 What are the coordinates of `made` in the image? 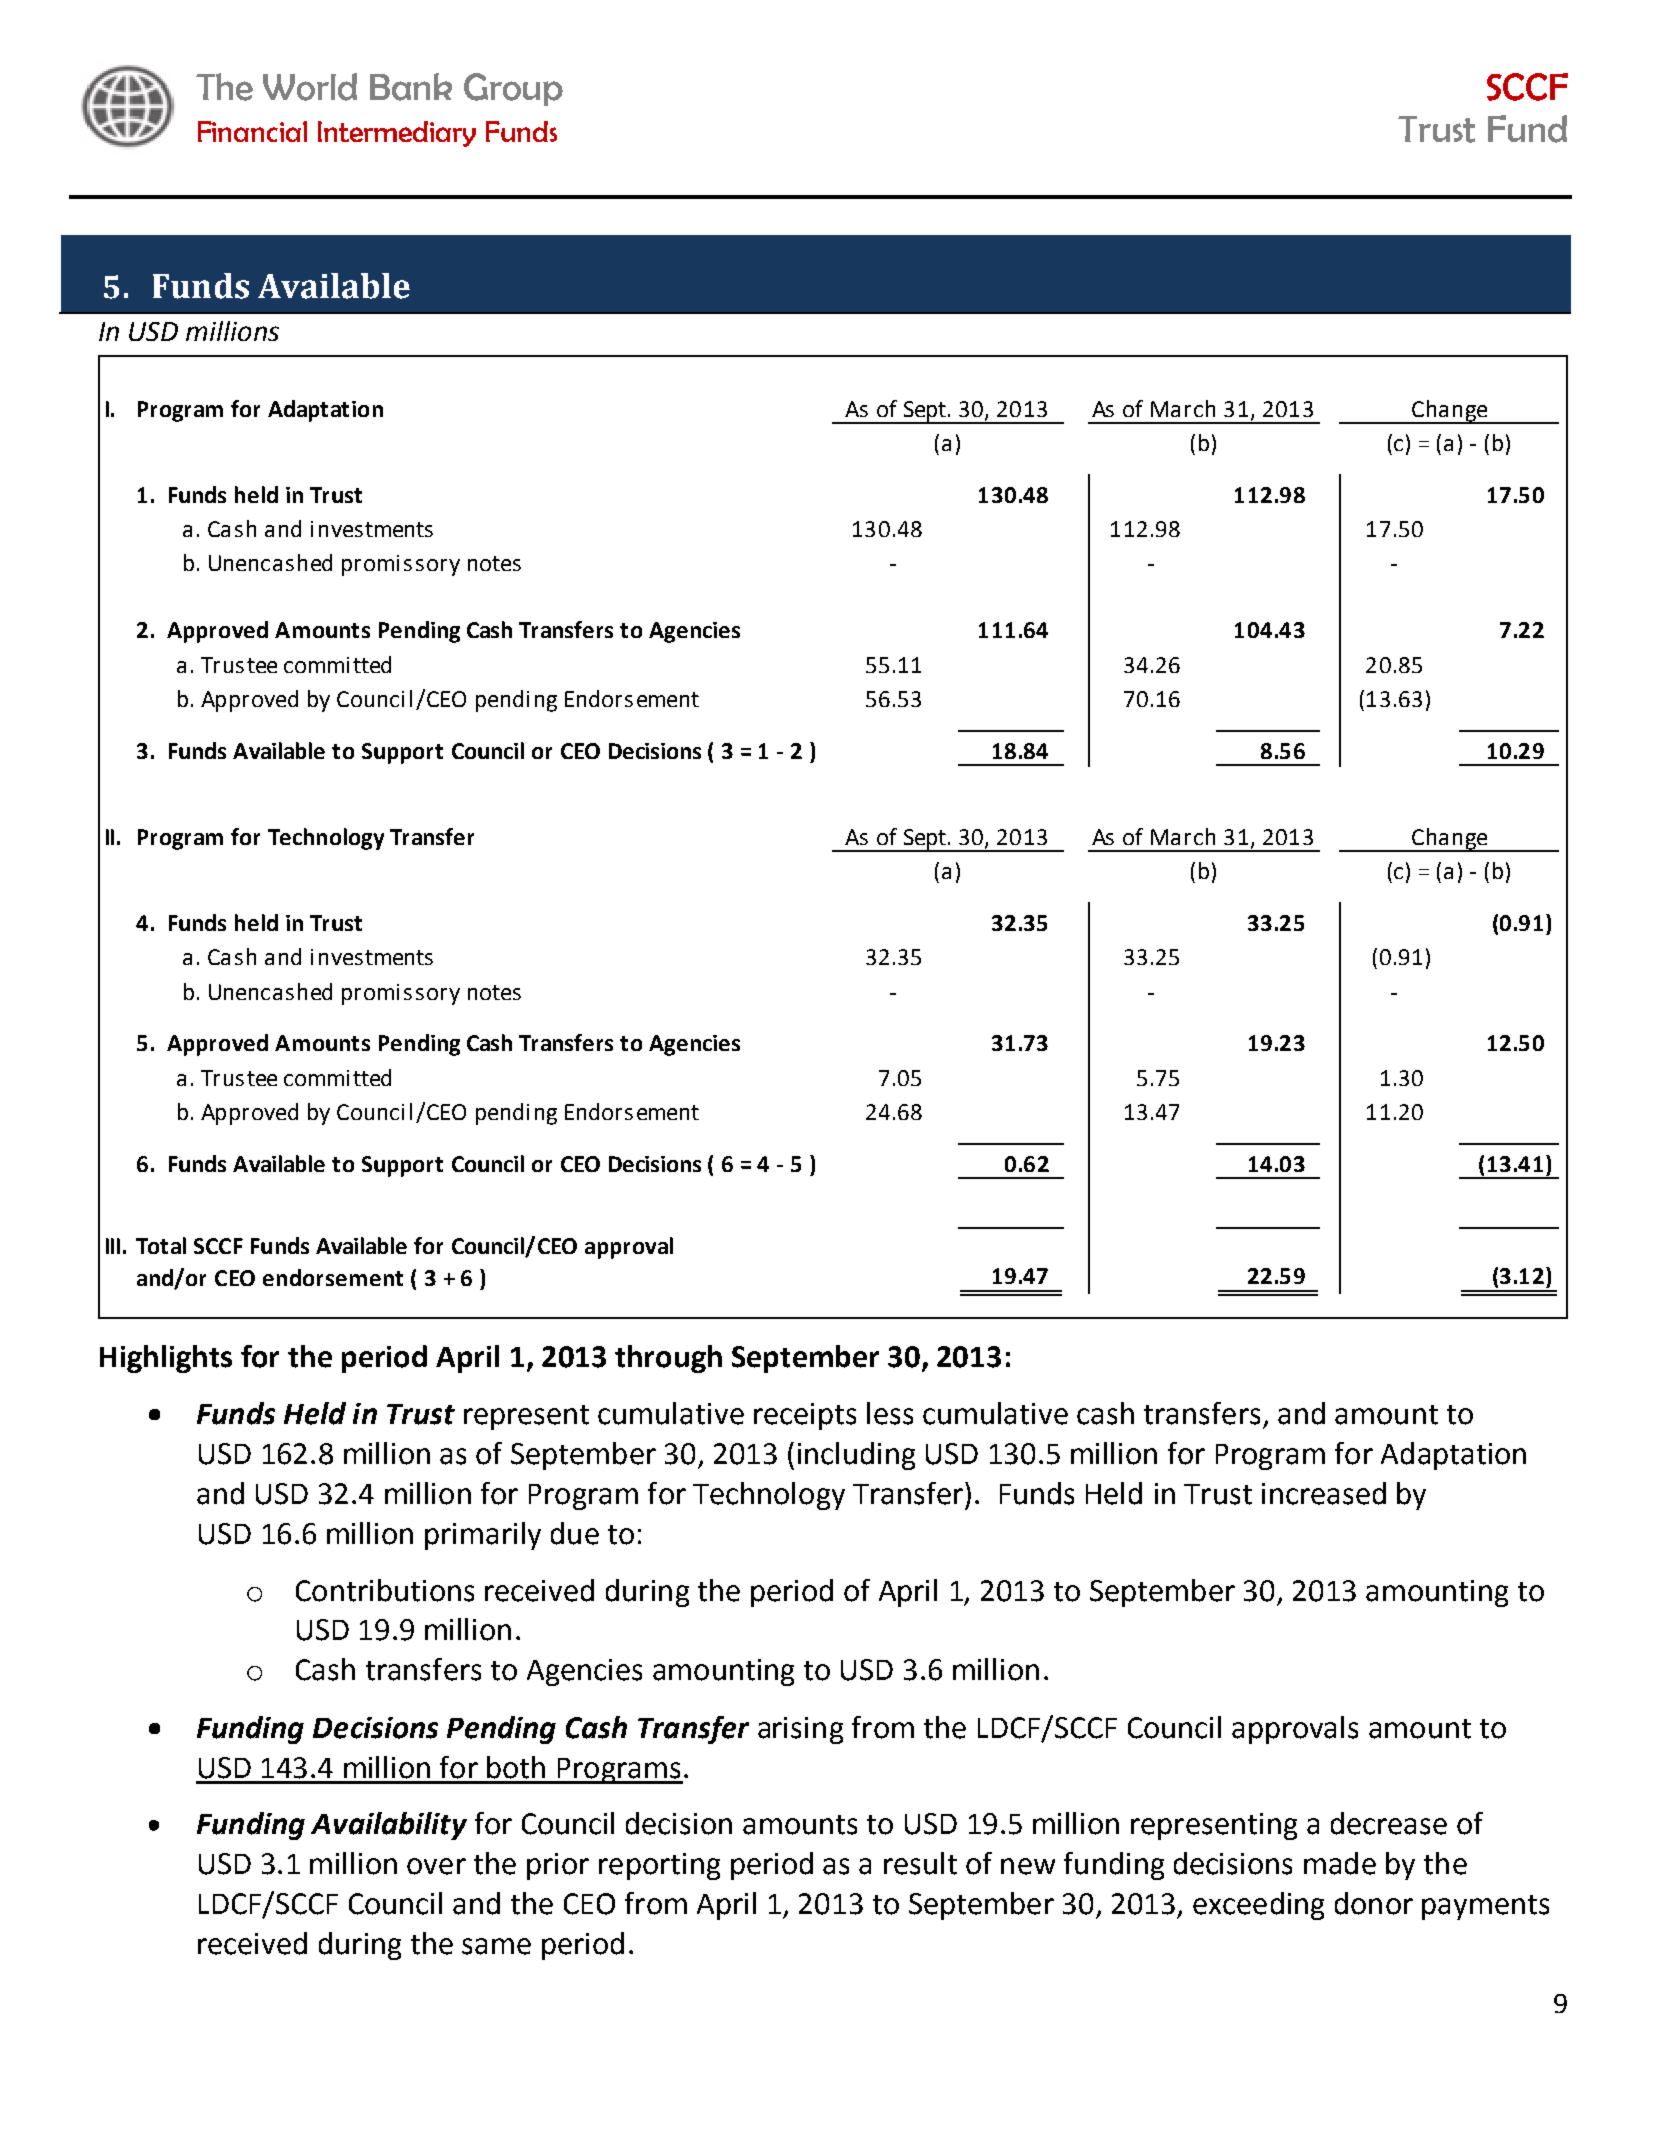 It's located at (1340, 1863).
